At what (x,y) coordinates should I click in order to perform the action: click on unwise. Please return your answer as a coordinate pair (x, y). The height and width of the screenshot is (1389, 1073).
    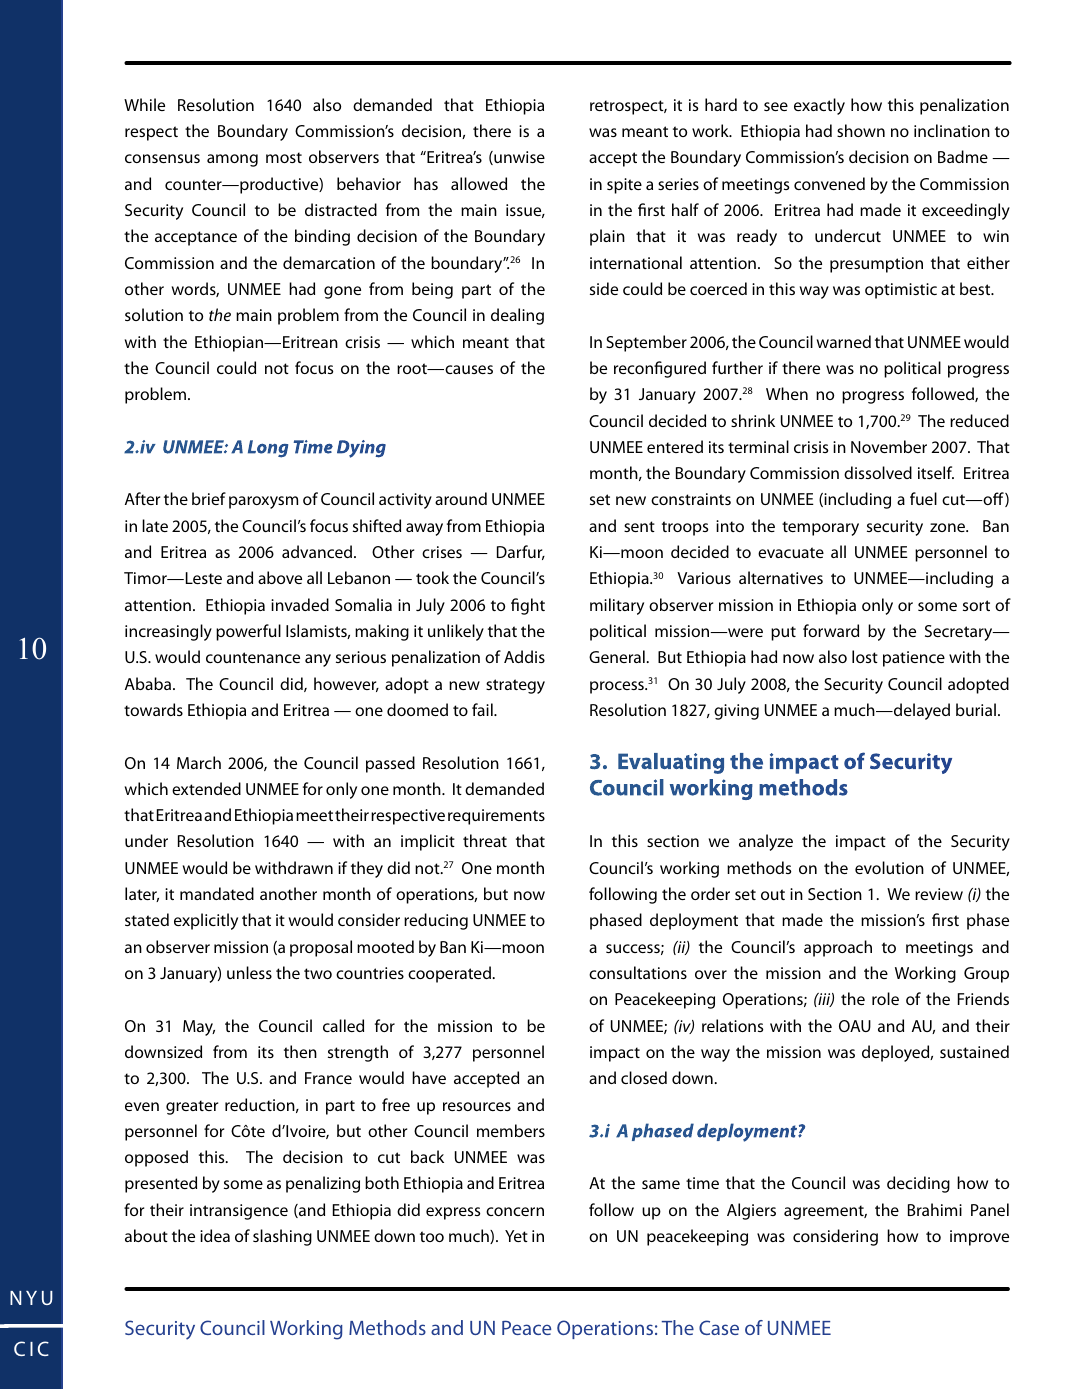
    Looking at the image, I should click on (518, 158).
